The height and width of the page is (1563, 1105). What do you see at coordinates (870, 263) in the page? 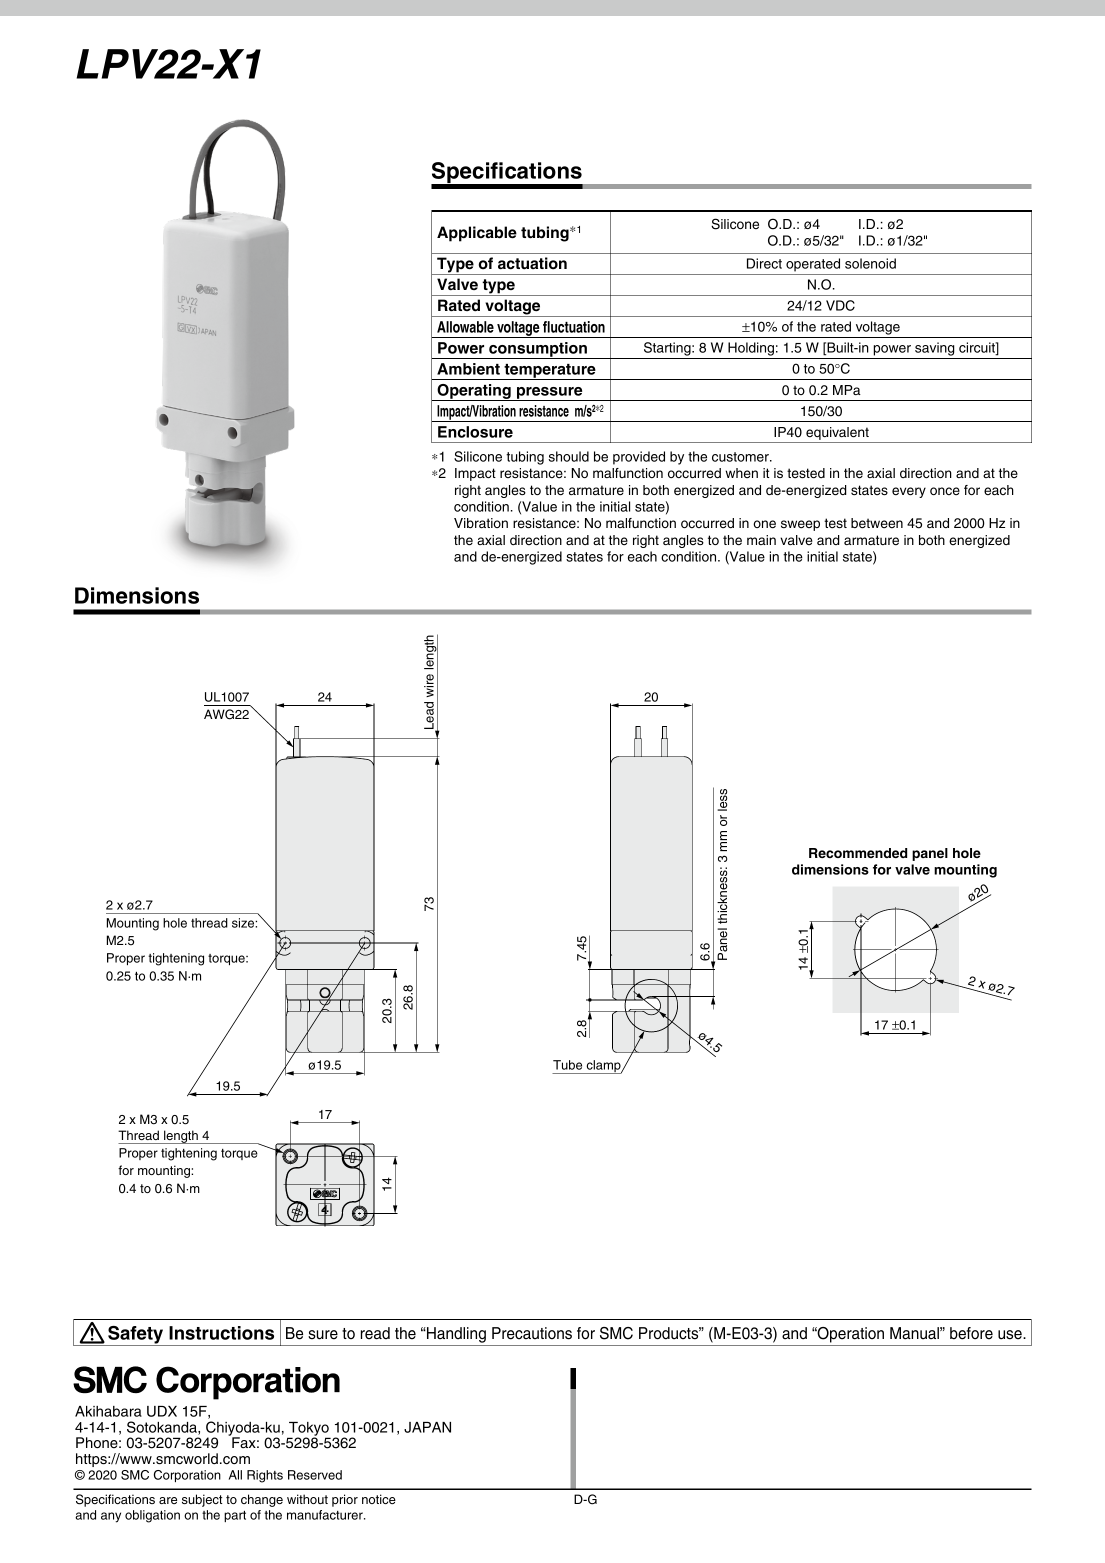
I see `solenoid` at bounding box center [870, 263].
